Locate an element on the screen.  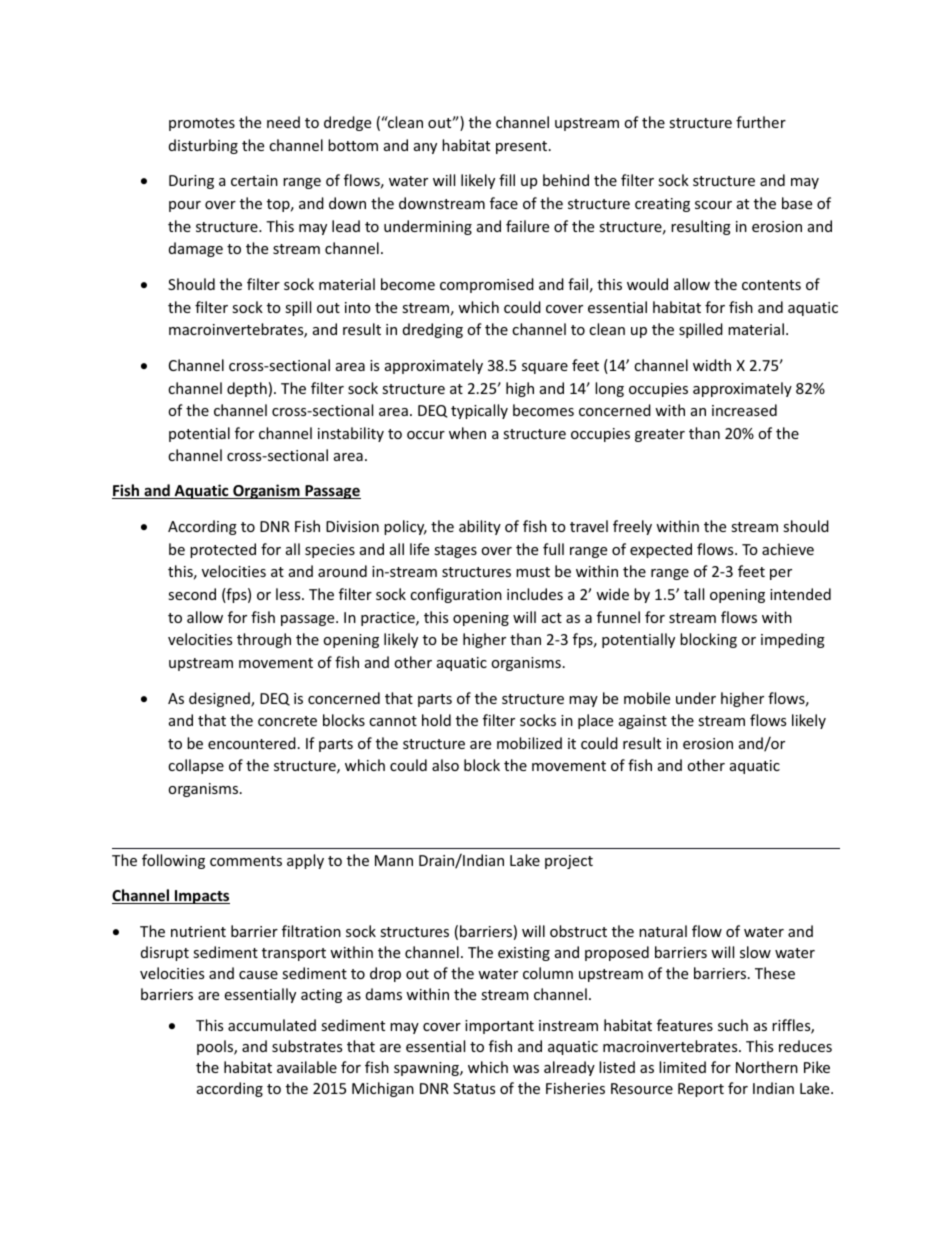
further is located at coordinates (761, 122).
